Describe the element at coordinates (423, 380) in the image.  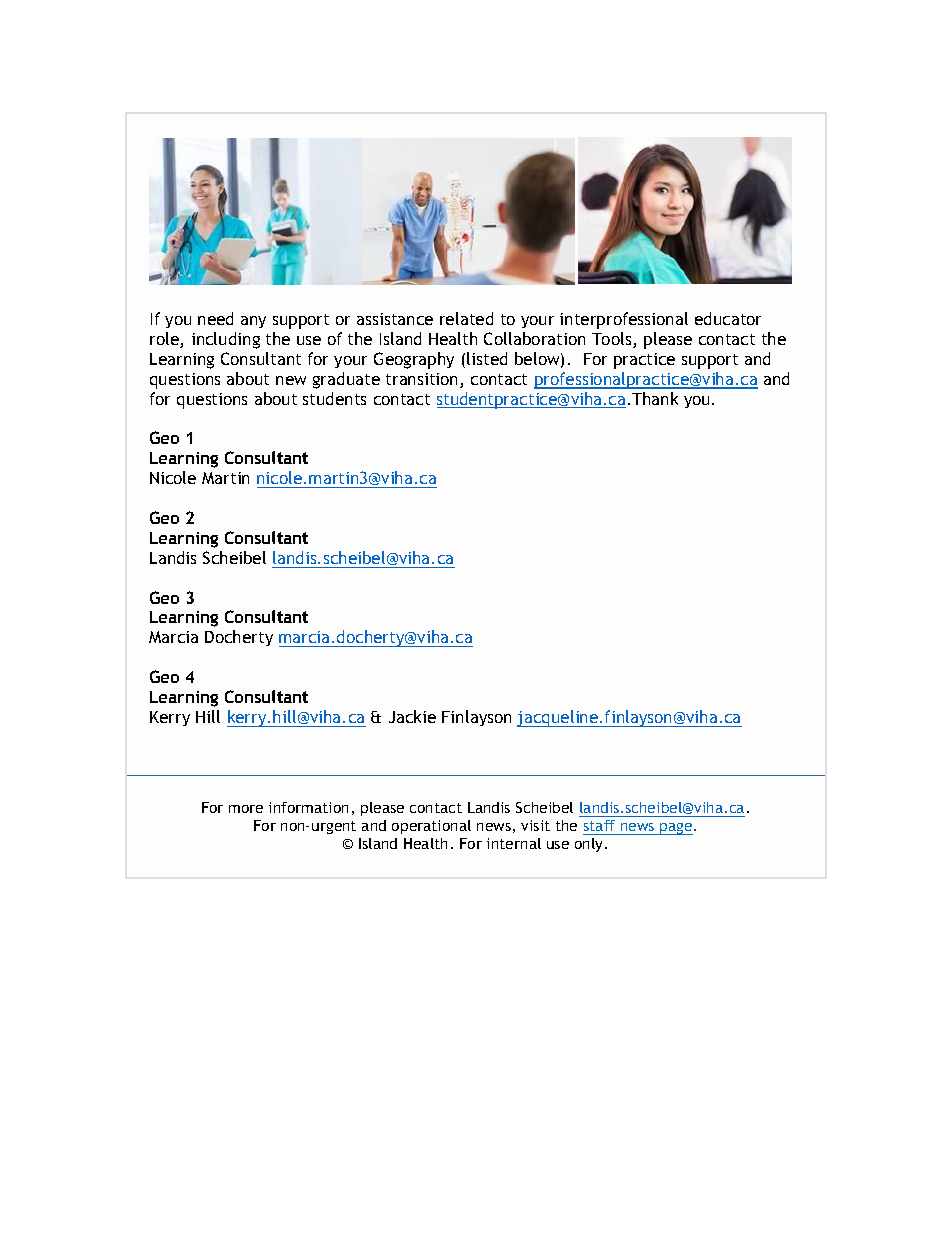
I see `transition` at that location.
